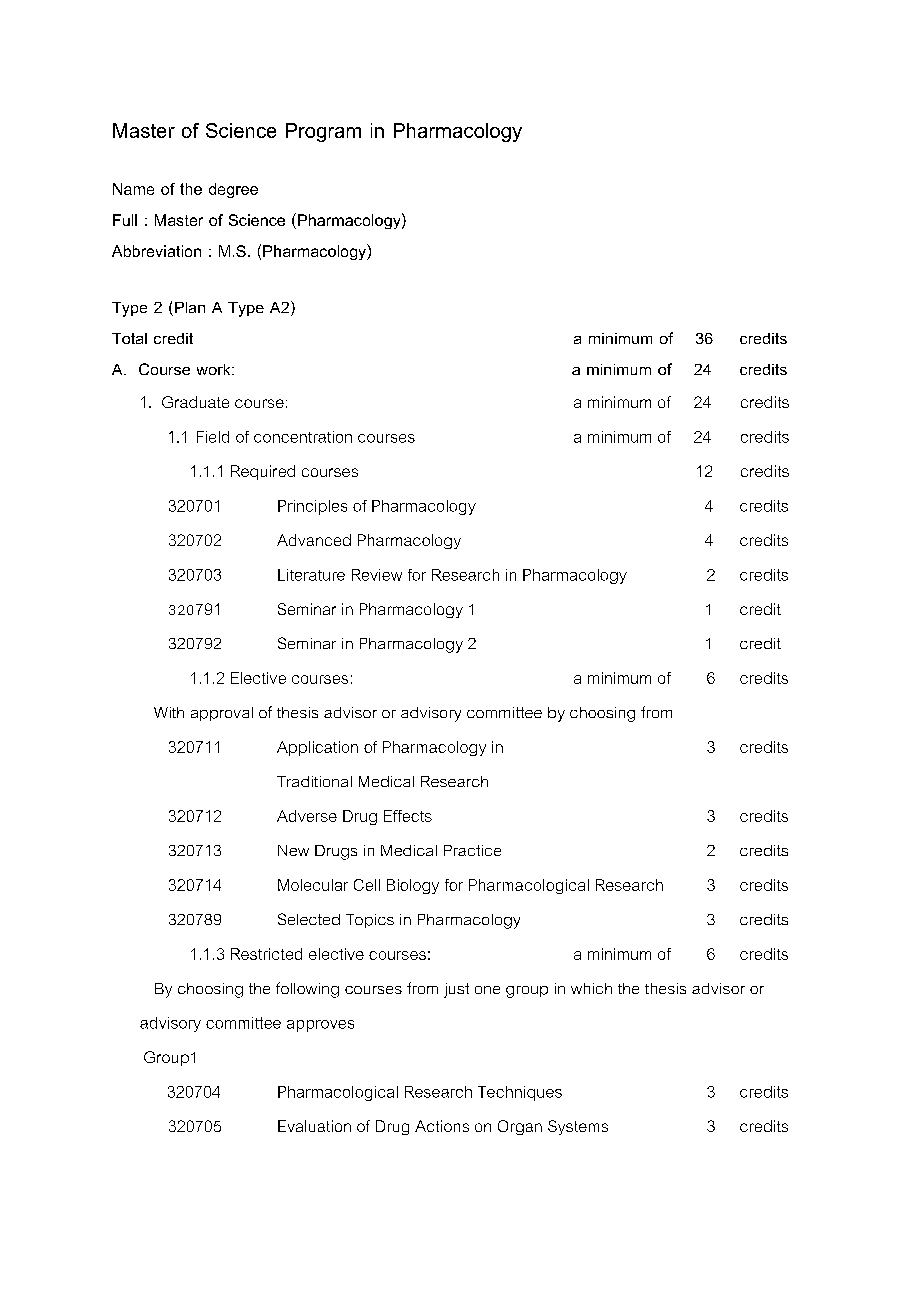  I want to click on Field, so click(213, 437).
